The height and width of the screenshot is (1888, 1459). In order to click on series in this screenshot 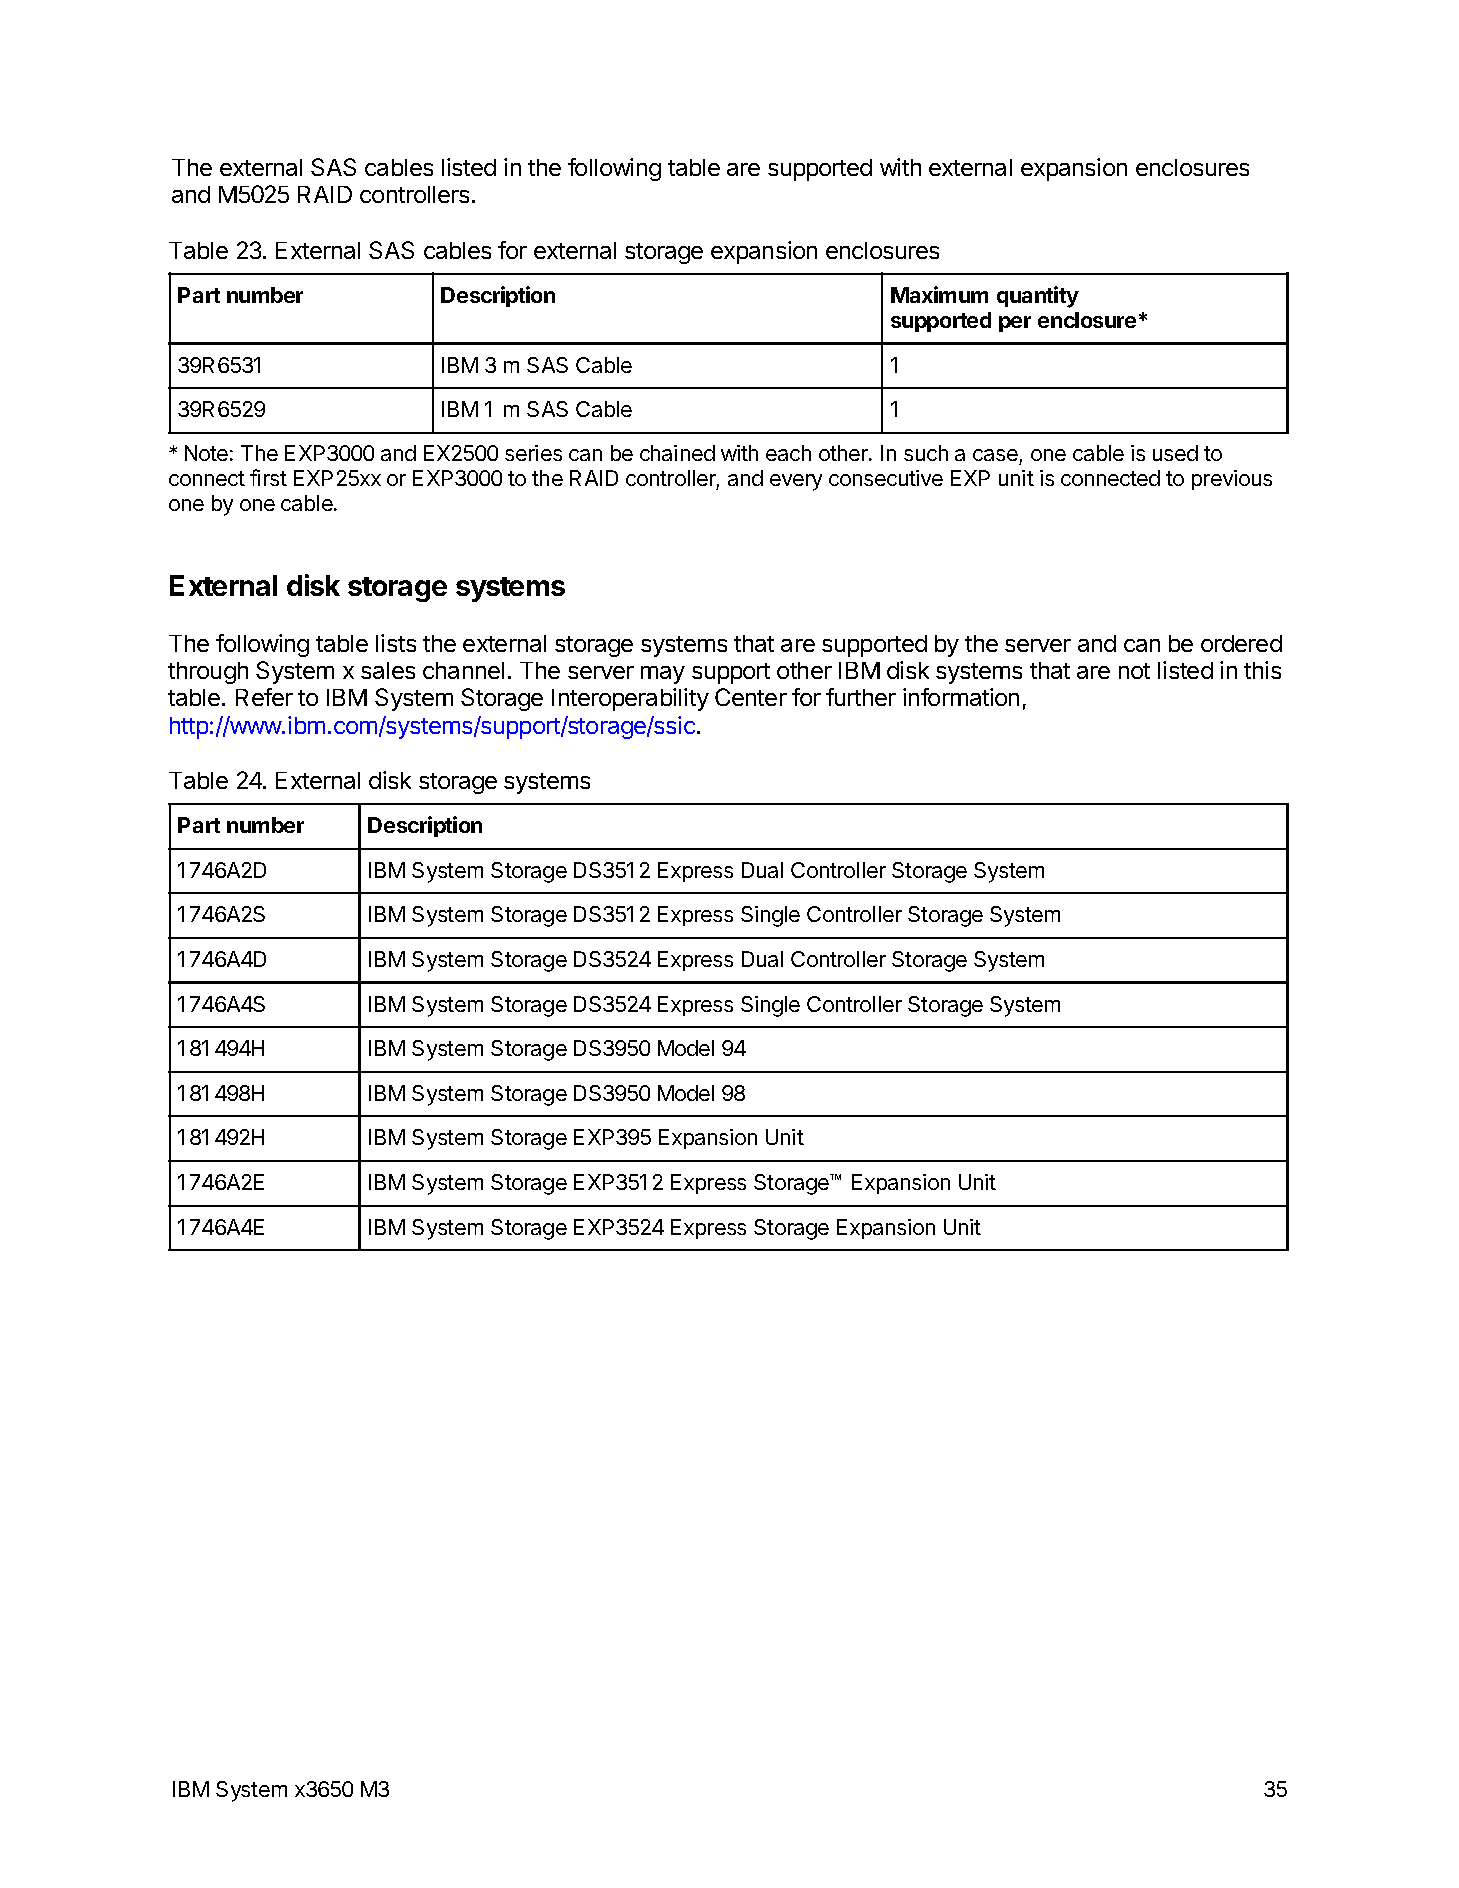, I will do `click(533, 453)`.
